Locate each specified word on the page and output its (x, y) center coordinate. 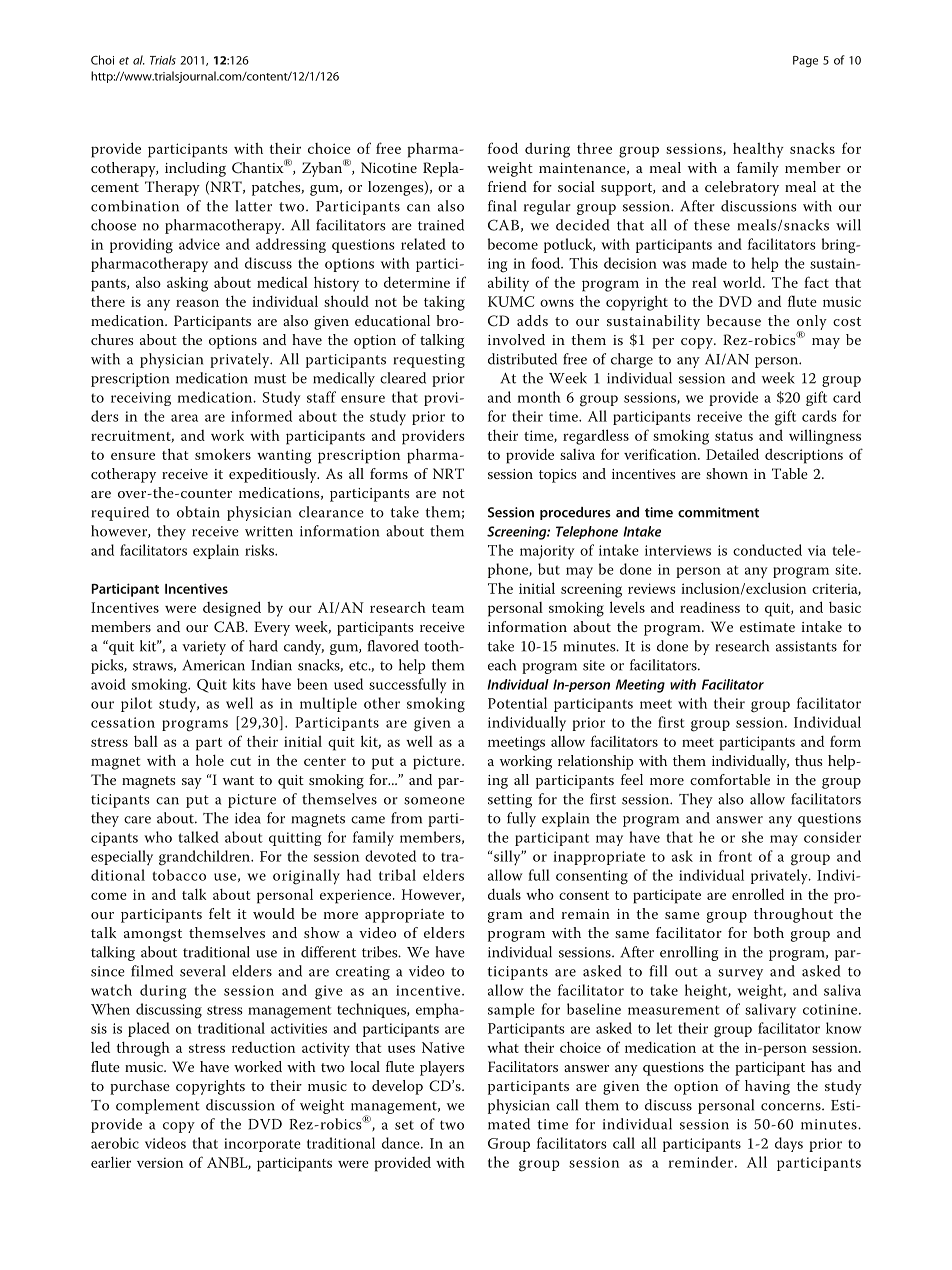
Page (805, 61)
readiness (710, 607)
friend (507, 186)
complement (158, 1106)
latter (254, 206)
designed (232, 609)
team (448, 608)
